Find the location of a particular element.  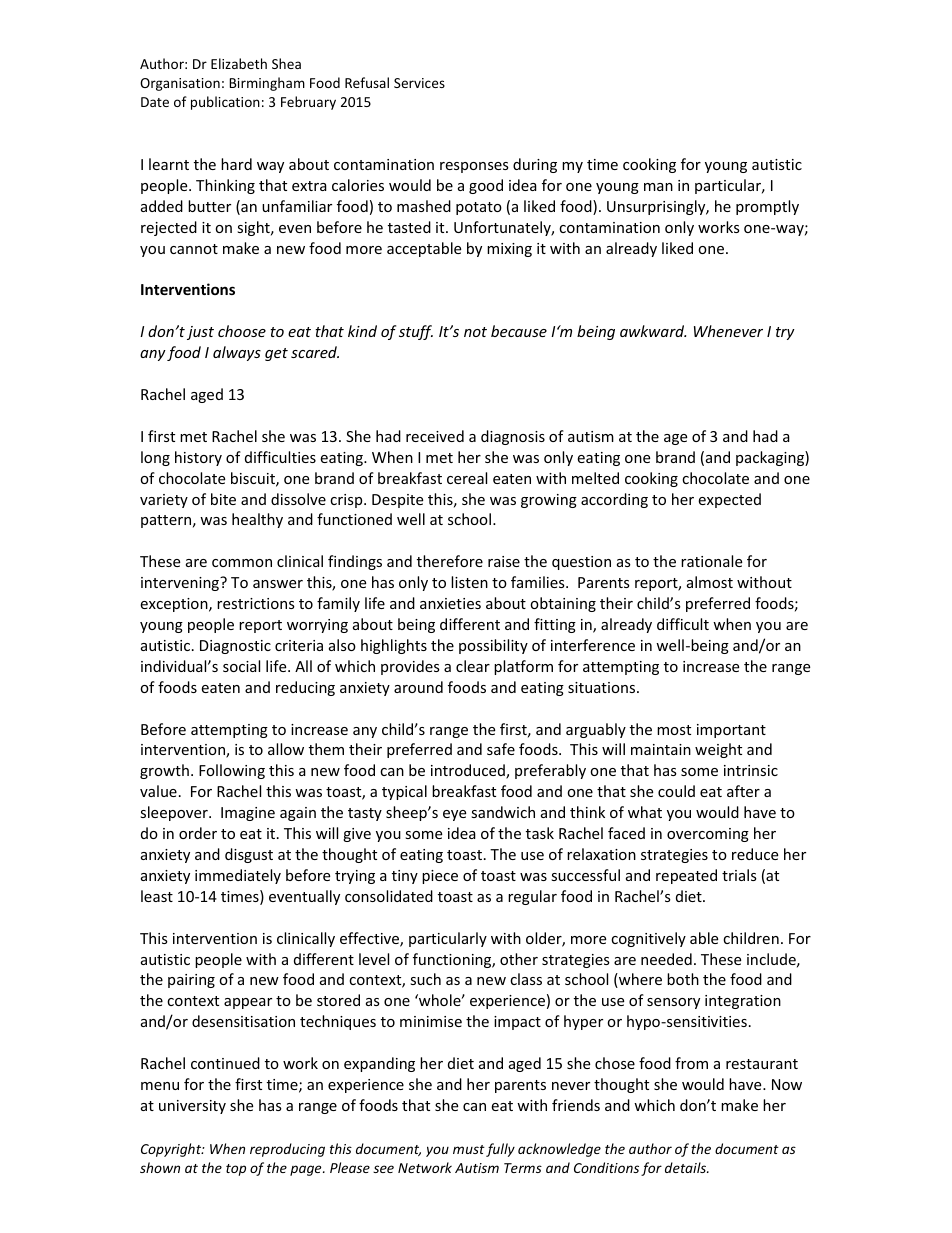

introduced is located at coordinates (469, 771).
